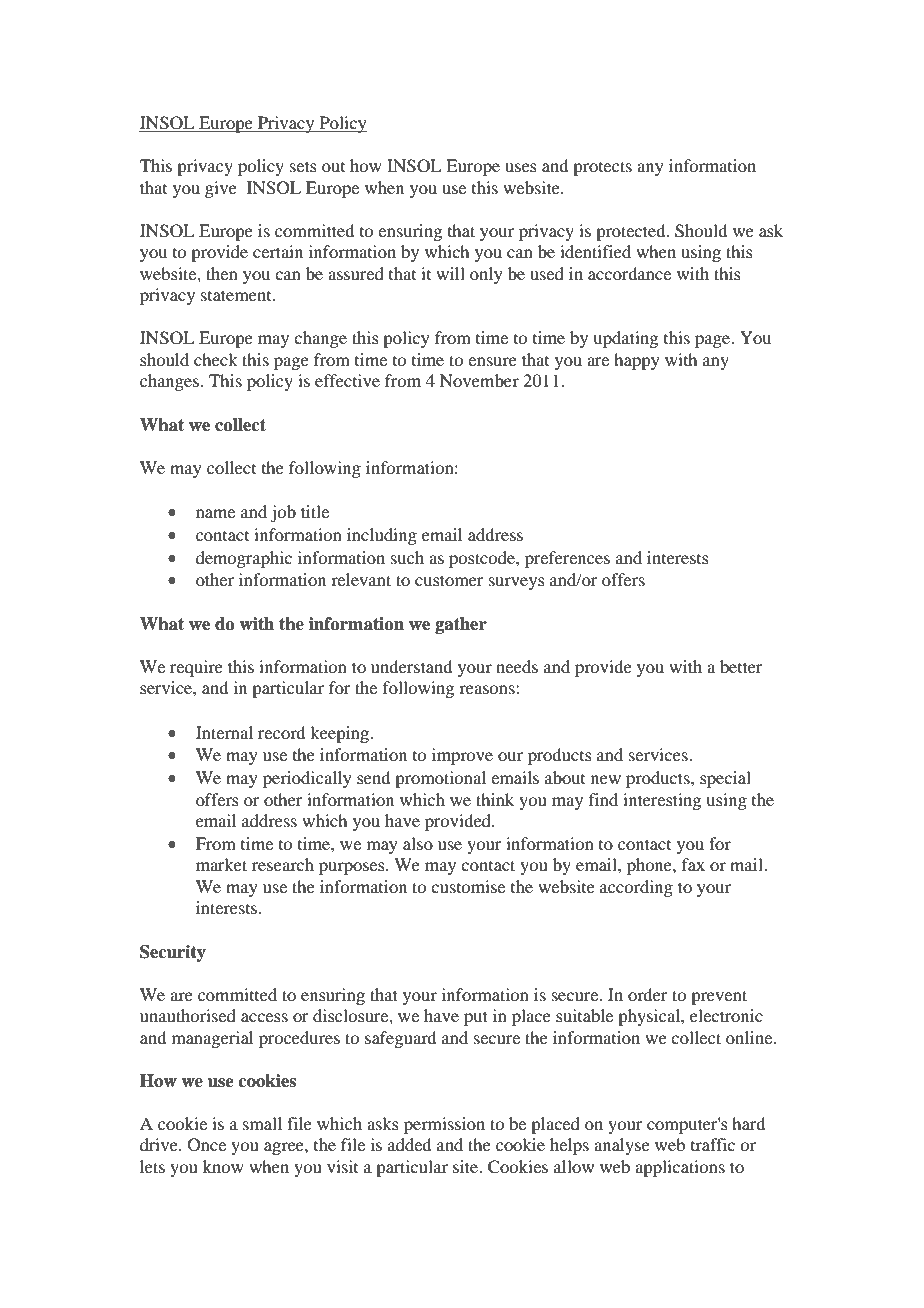 Image resolution: width=924 pixels, height=1308 pixels. I want to click on interesting, so click(662, 801).
